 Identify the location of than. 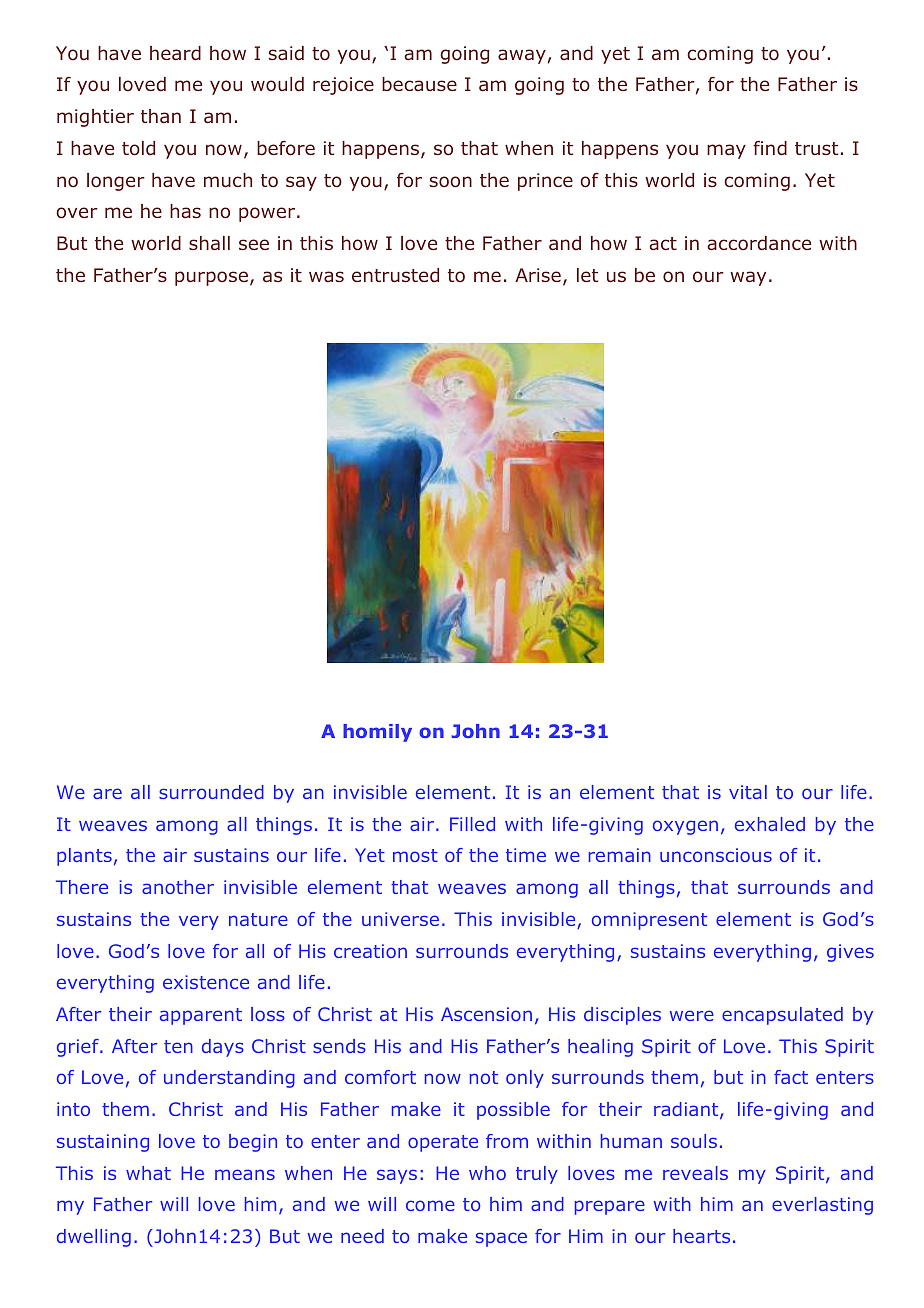
(161, 116).
